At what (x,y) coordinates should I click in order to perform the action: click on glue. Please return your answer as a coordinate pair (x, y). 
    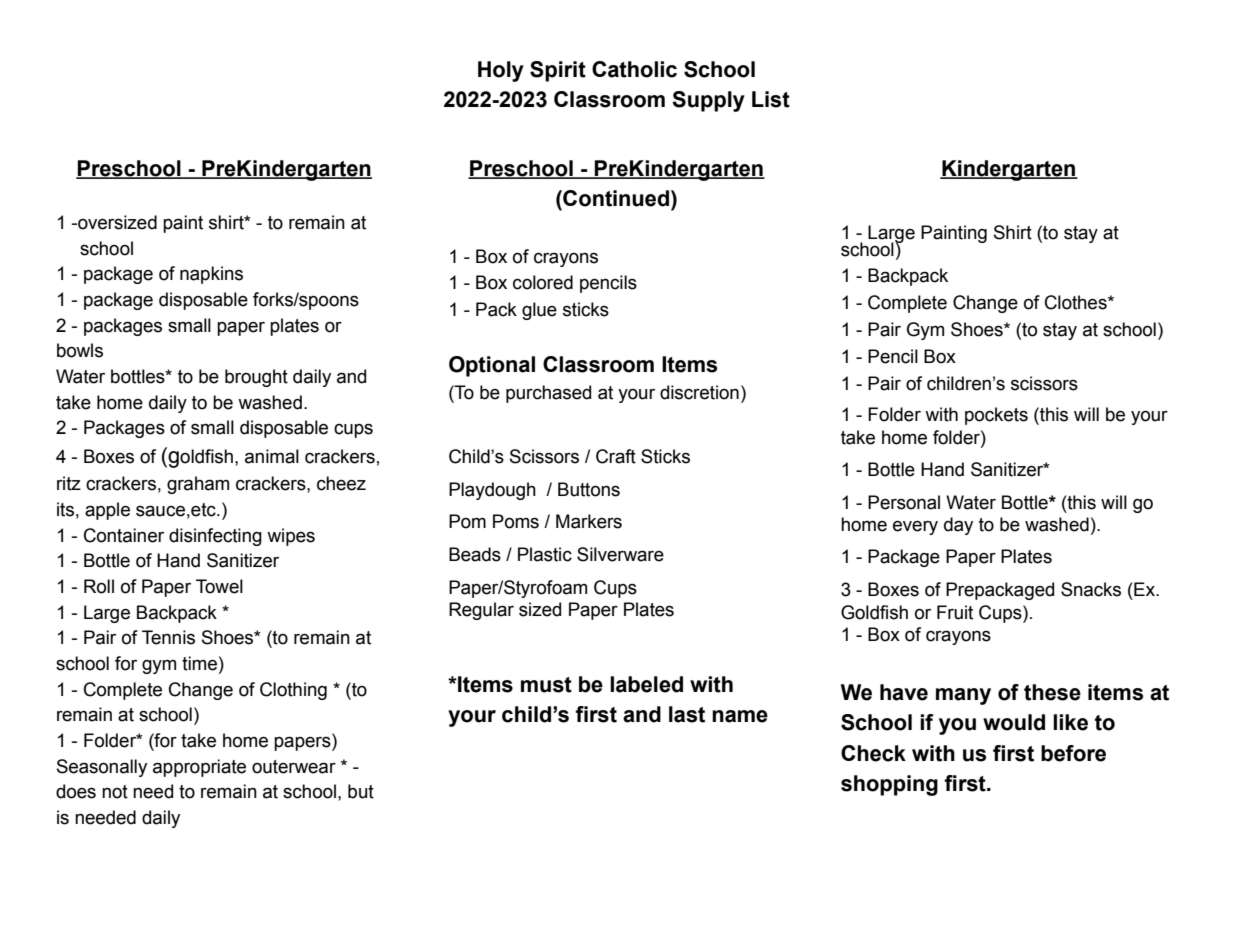
    Looking at the image, I should click on (539, 311).
